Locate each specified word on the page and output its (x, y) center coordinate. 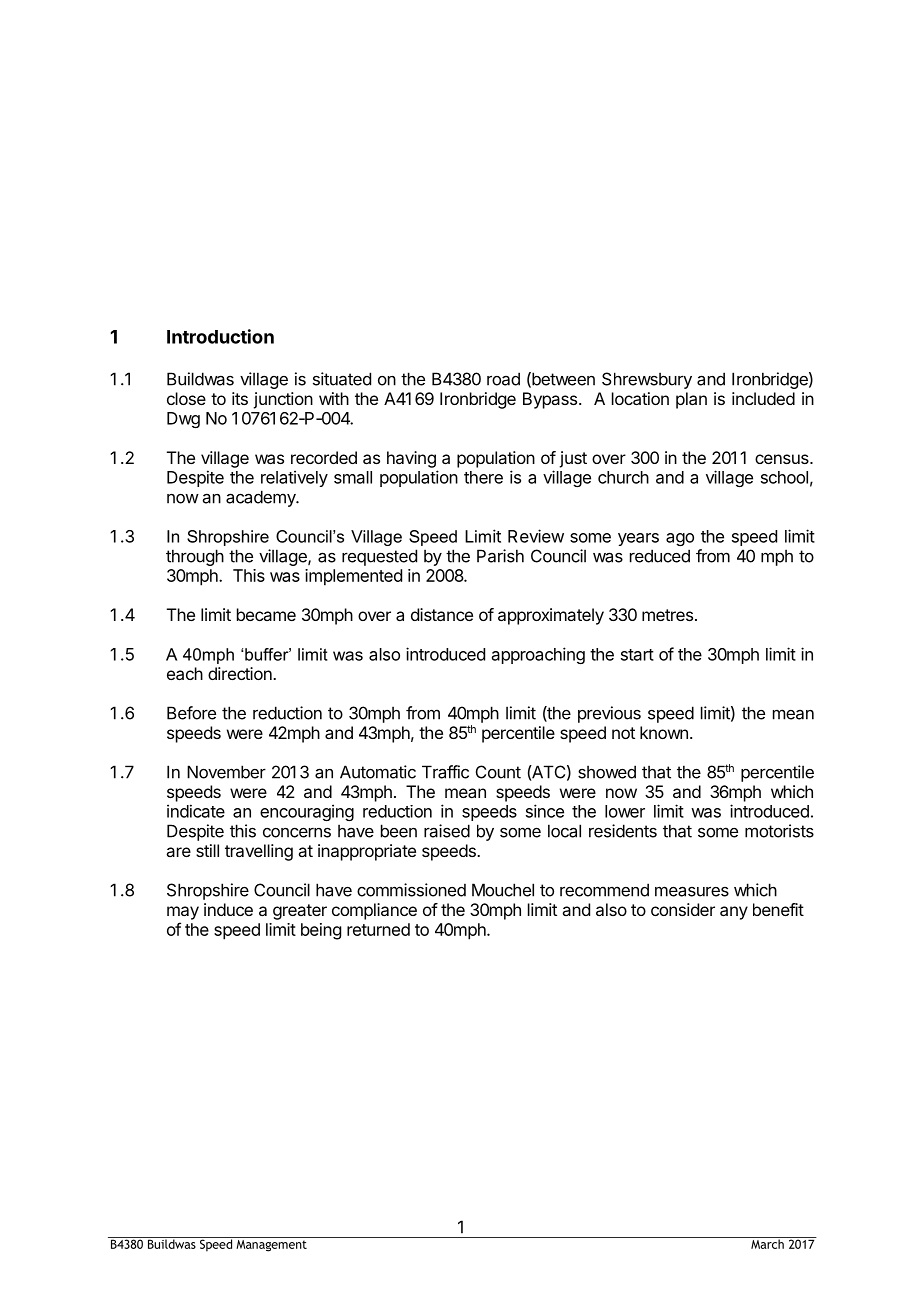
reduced (660, 556)
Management (271, 1244)
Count (498, 772)
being (321, 931)
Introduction (220, 336)
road (503, 379)
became (266, 614)
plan (691, 400)
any (734, 913)
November (226, 772)
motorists (779, 831)
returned (378, 929)
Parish (500, 556)
